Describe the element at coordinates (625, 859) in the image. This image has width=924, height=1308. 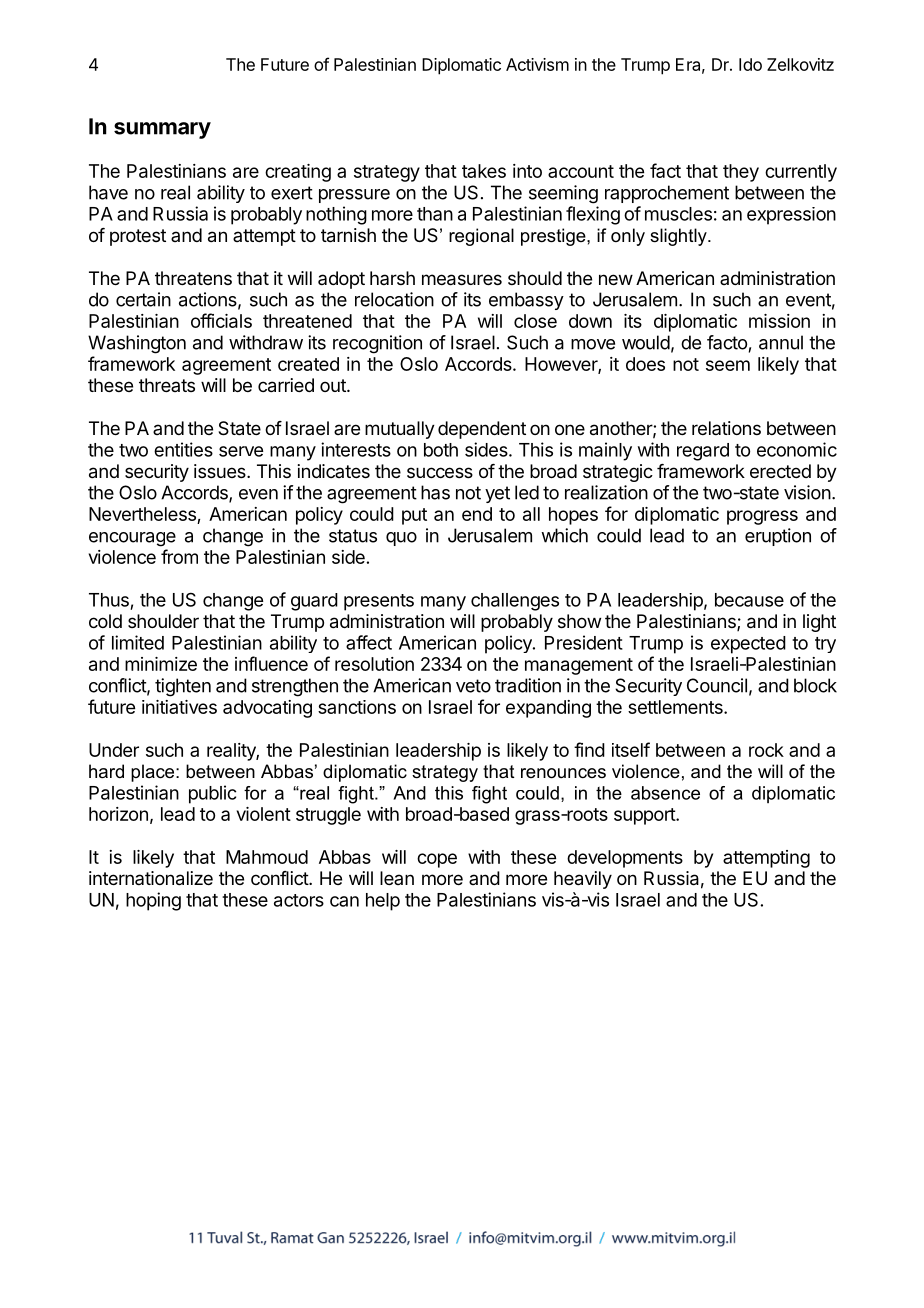
I see `developments` at that location.
